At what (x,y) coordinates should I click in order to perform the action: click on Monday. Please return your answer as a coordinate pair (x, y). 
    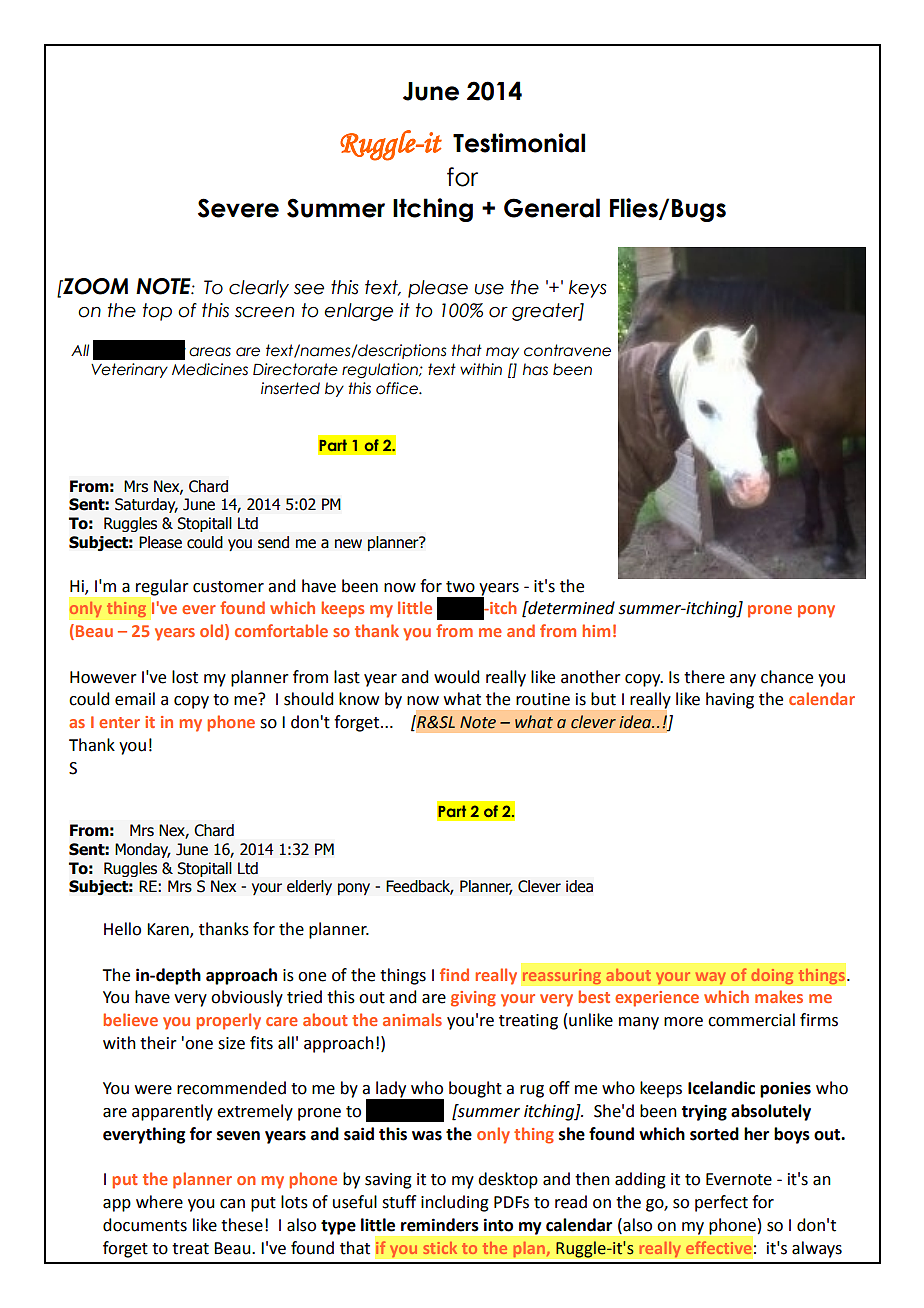
    Looking at the image, I should click on (143, 850).
